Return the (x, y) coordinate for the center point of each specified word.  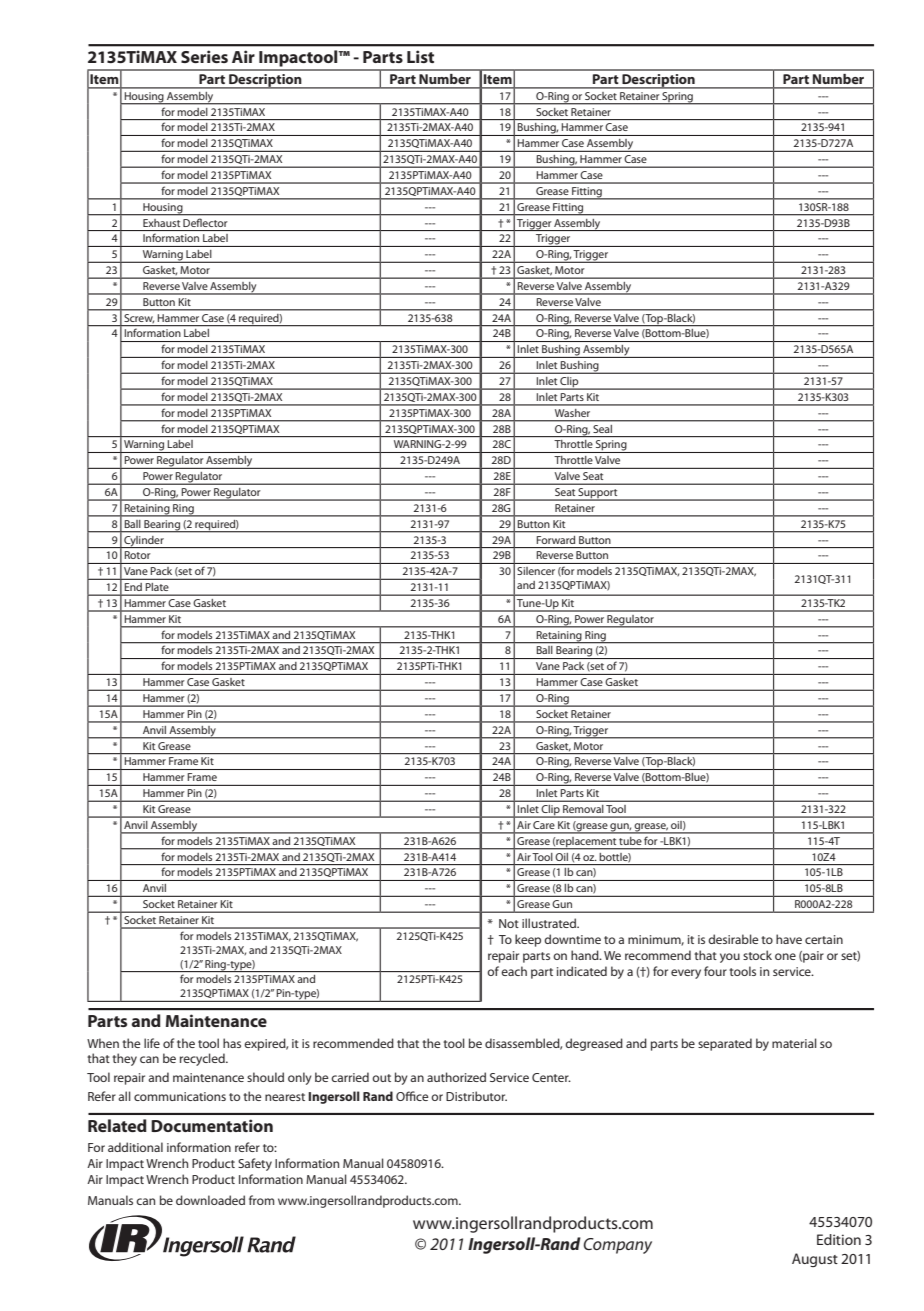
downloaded (210, 1200)
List (420, 56)
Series (204, 56)
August (815, 1260)
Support (598, 494)
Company (617, 1246)
